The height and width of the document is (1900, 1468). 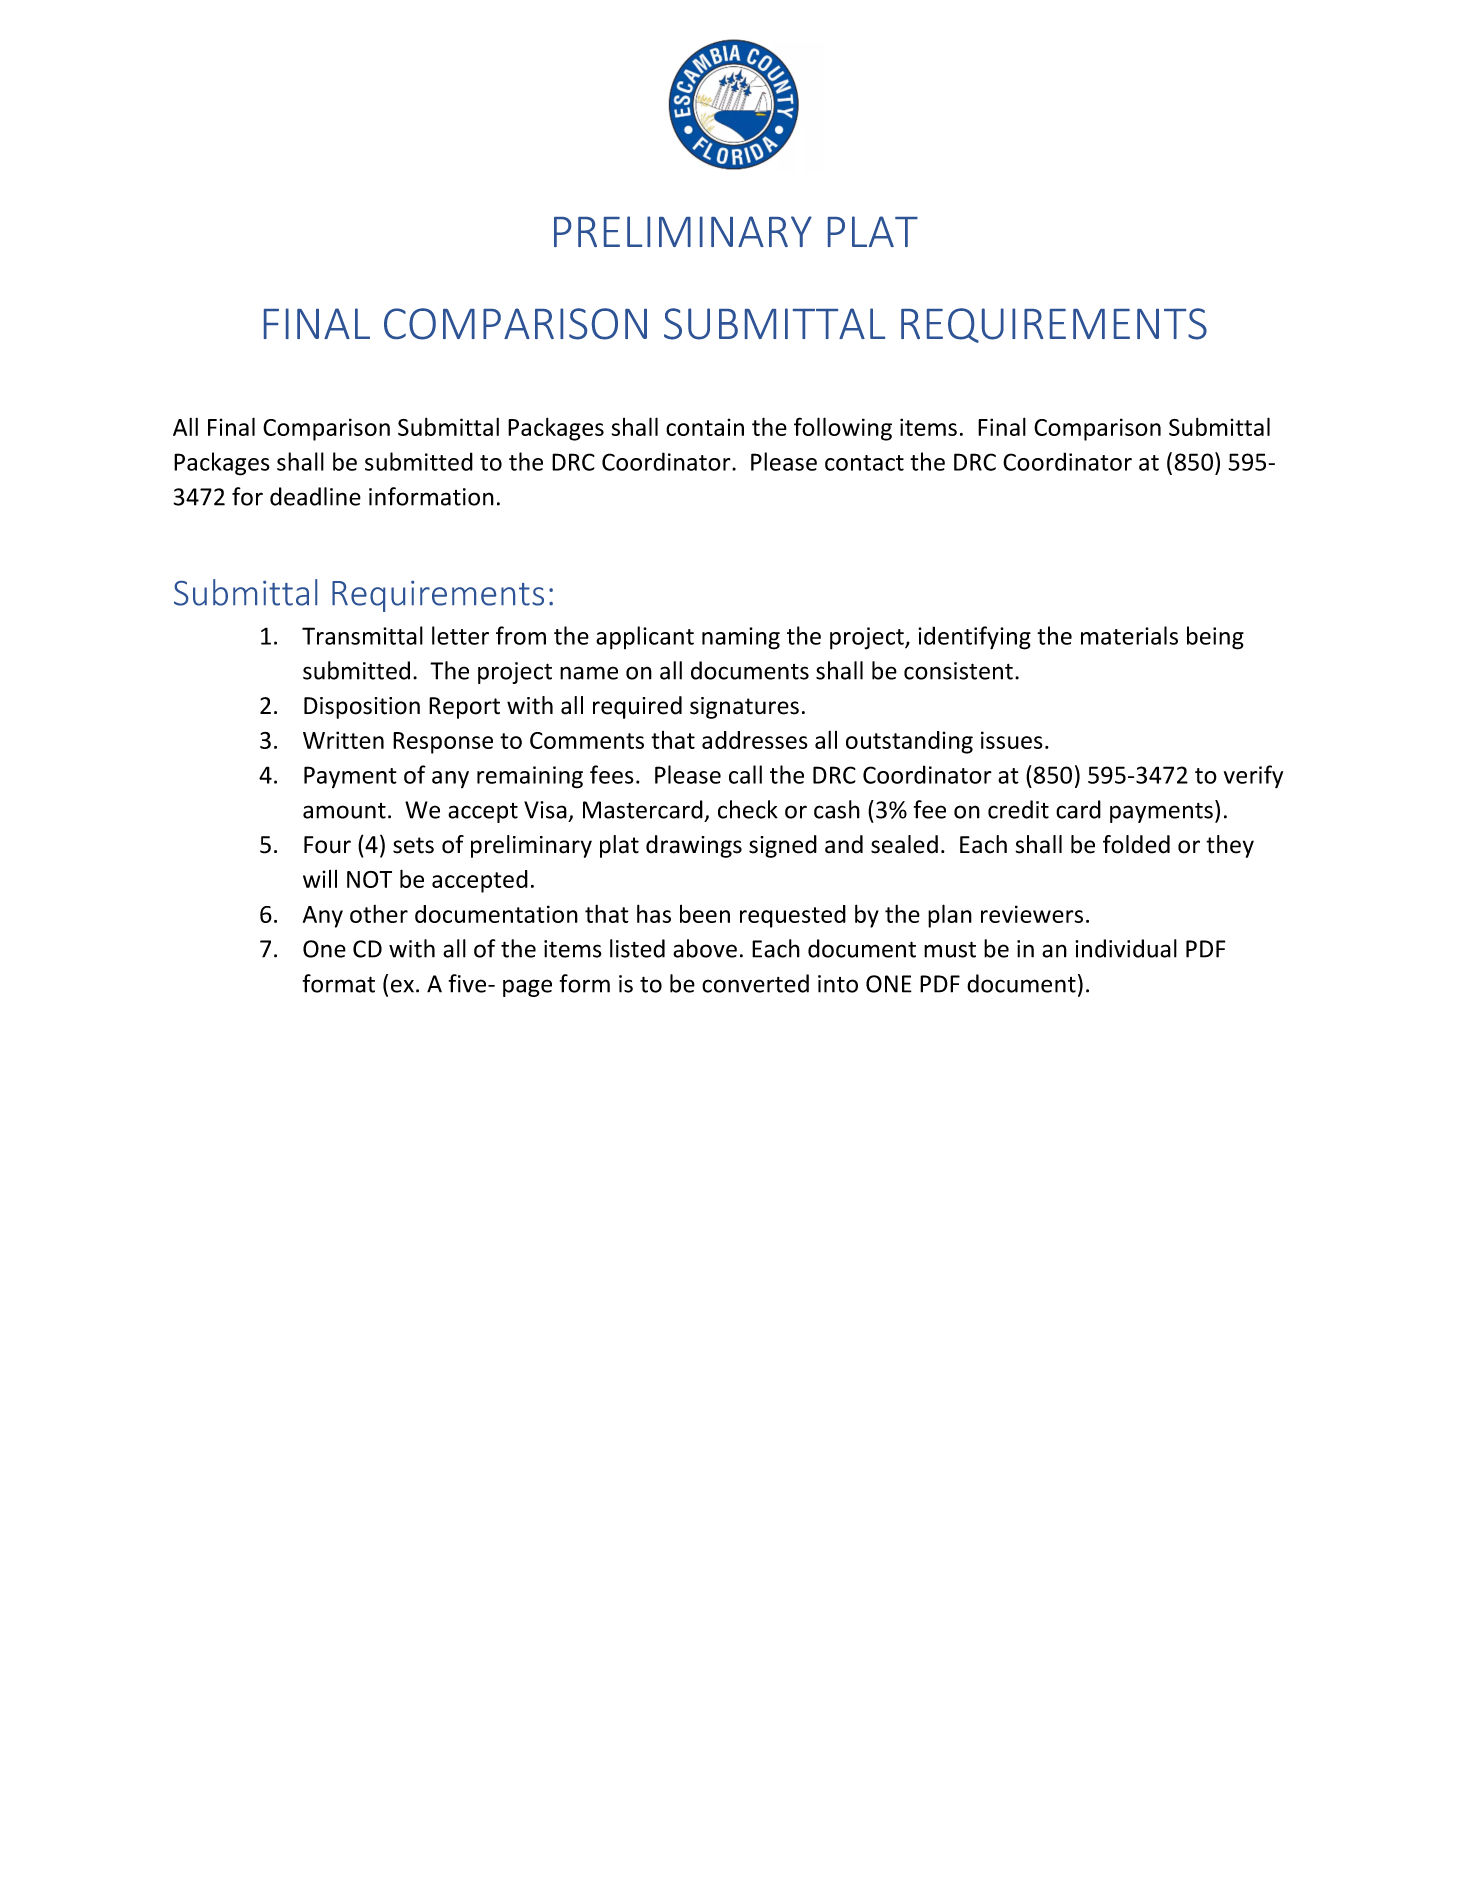 I want to click on signed, so click(x=783, y=846).
